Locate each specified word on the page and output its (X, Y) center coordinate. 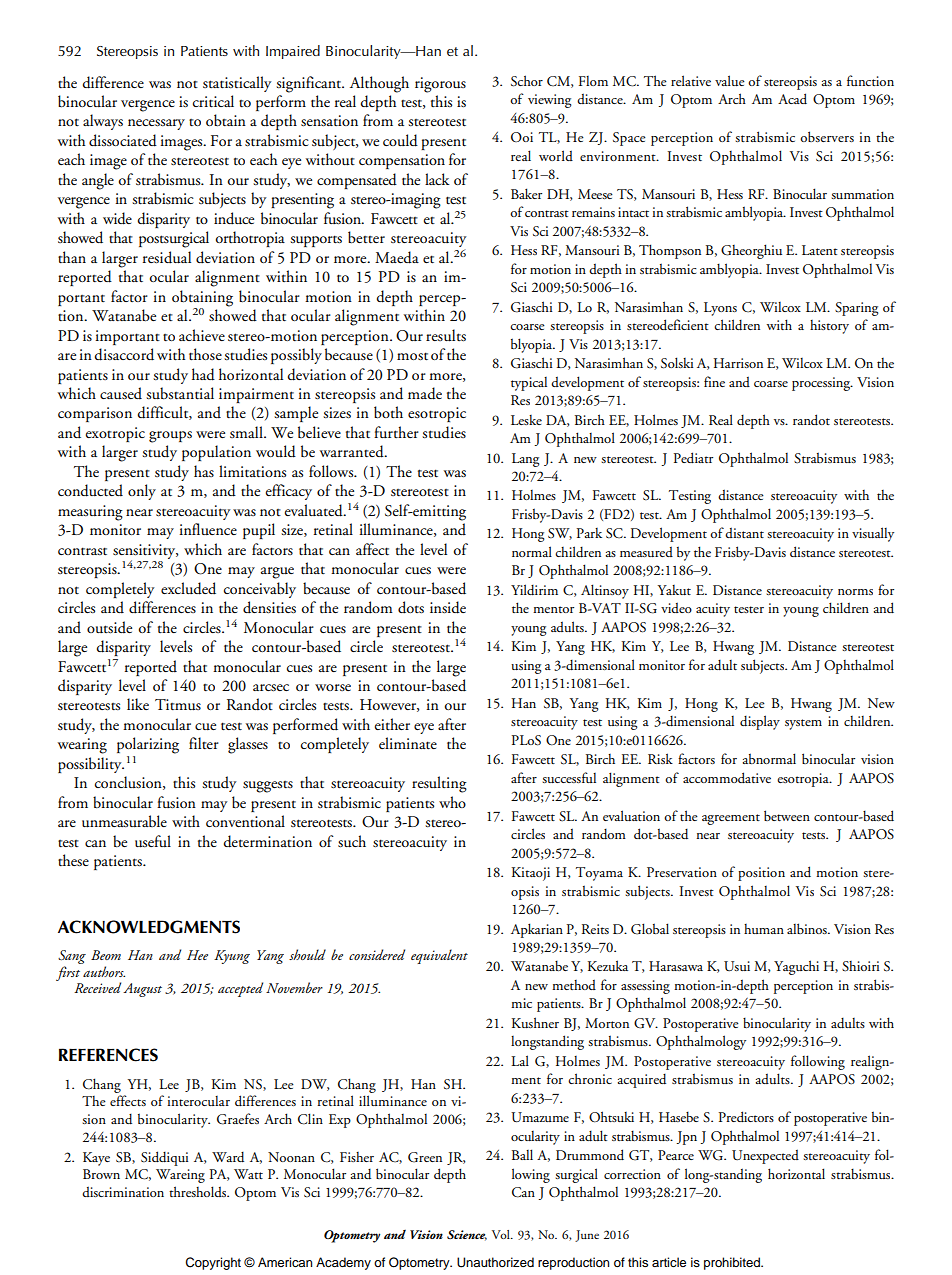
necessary (156, 124)
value (730, 80)
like (138, 704)
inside (448, 607)
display (760, 722)
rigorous (440, 85)
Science (467, 1235)
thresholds (199, 1191)
